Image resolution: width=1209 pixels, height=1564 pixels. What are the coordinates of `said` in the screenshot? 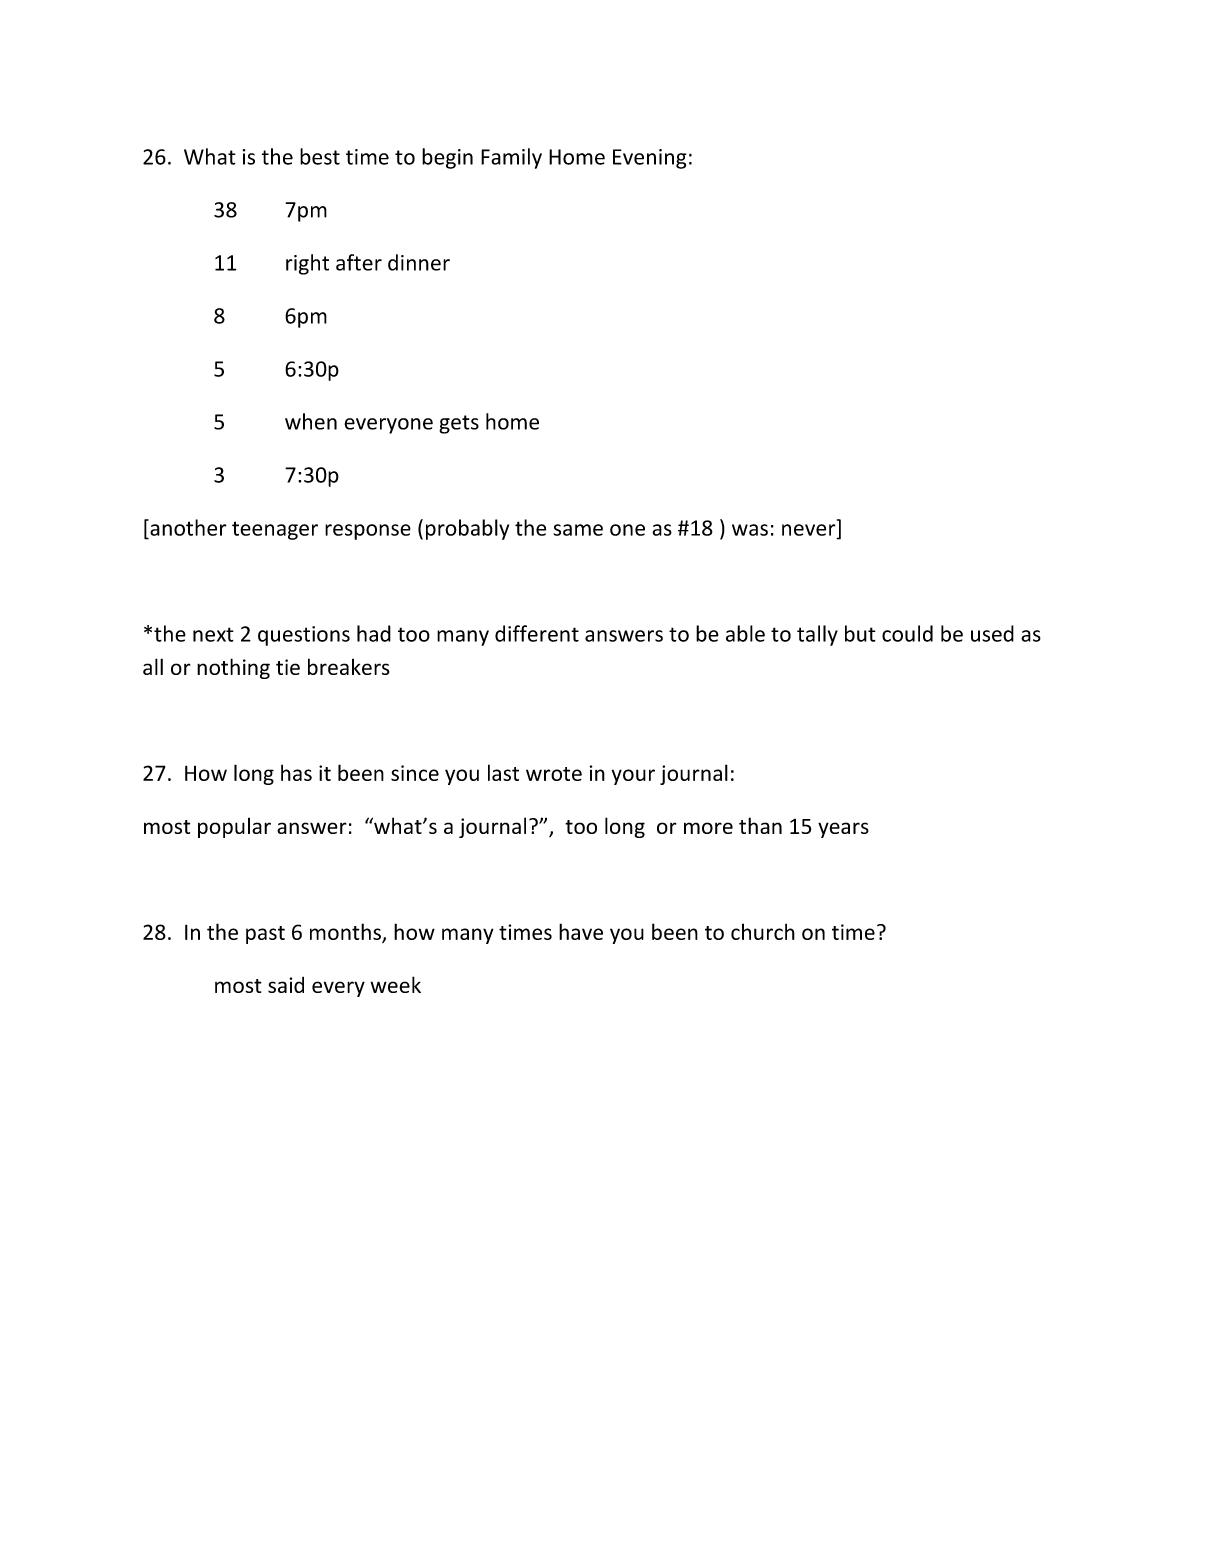 It's located at (286, 985).
